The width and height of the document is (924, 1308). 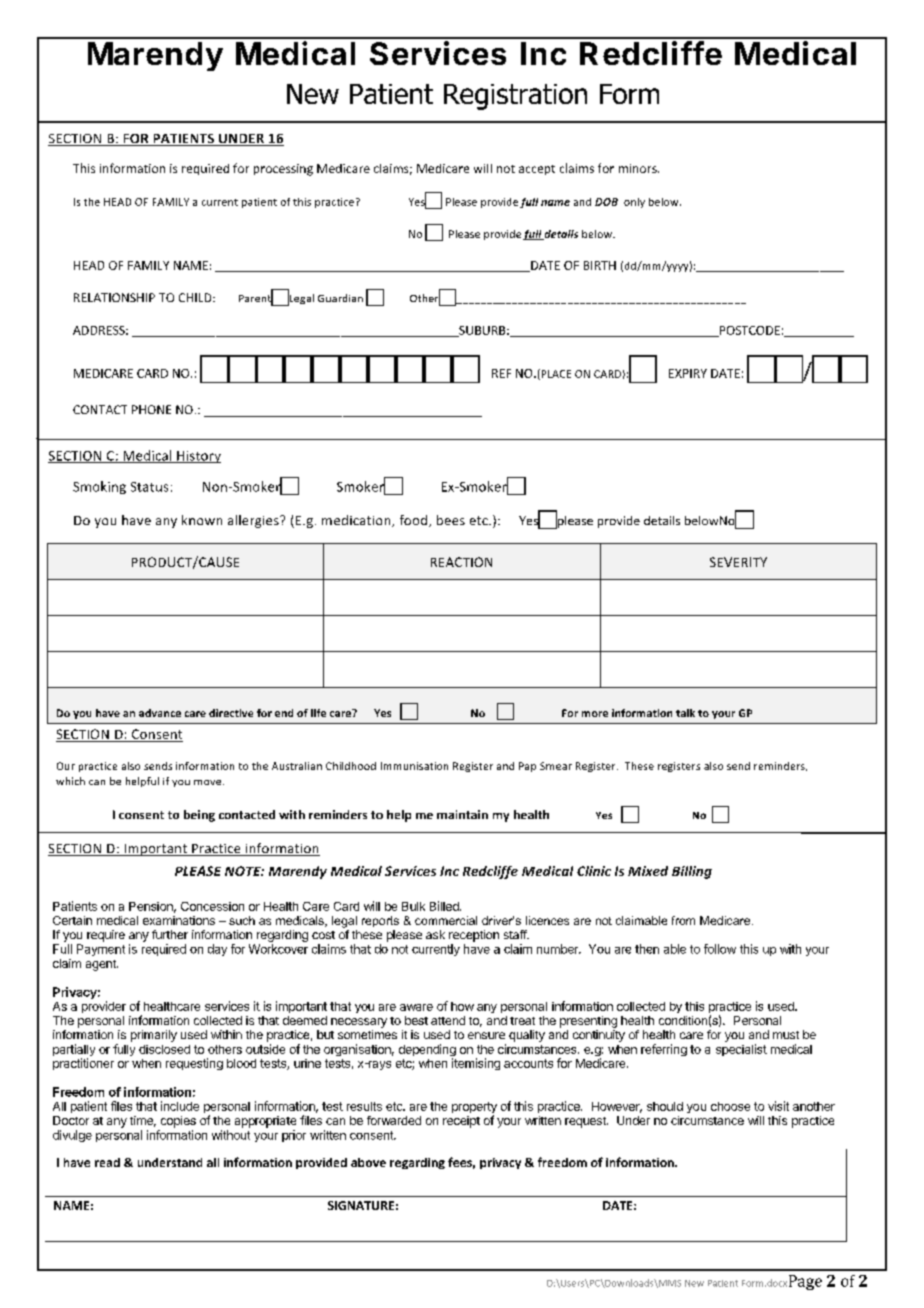 I want to click on Registration, so click(x=515, y=97).
